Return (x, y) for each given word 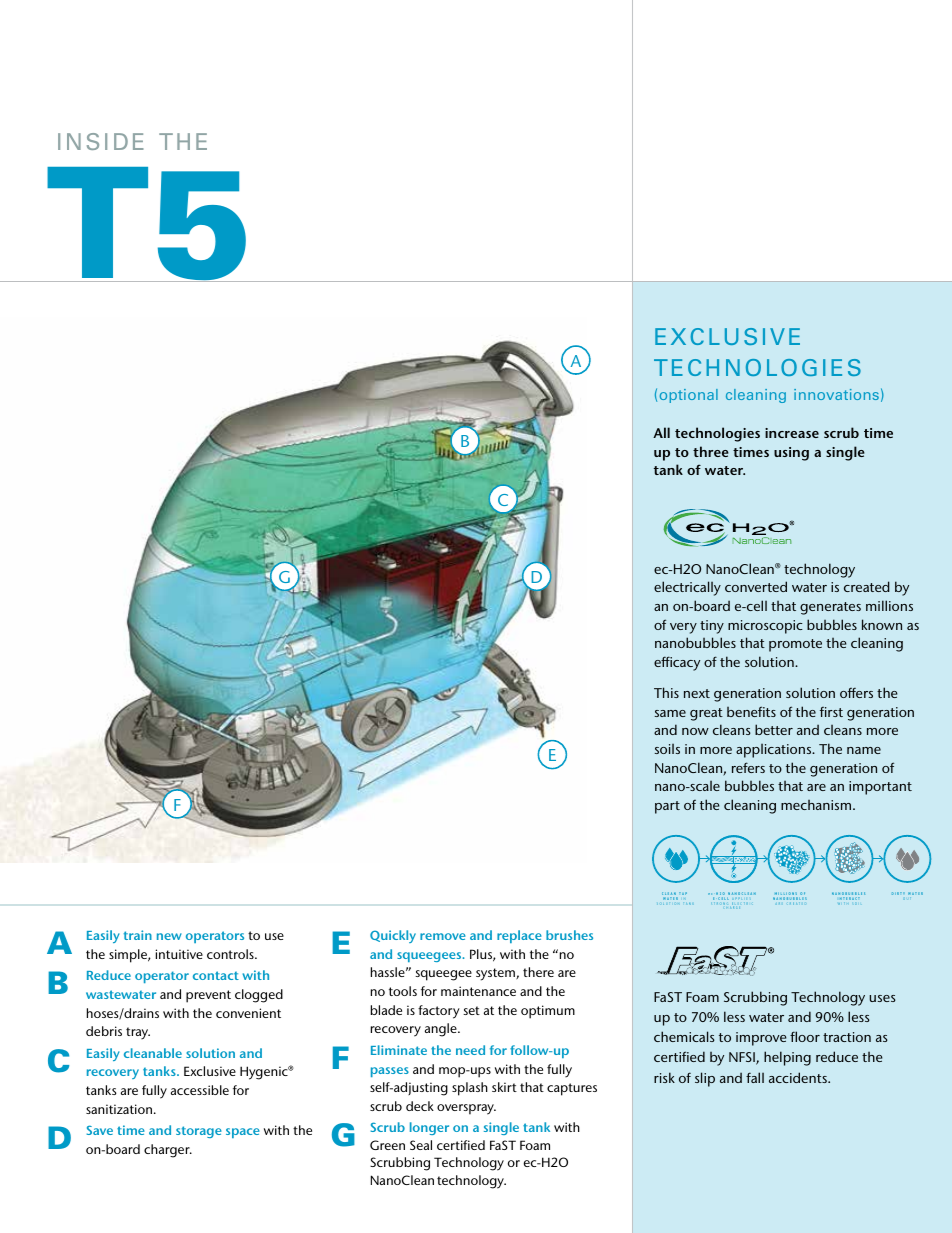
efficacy (677, 663)
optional (689, 396)
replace (519, 936)
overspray (466, 1109)
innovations (836, 394)
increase (792, 433)
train (138, 935)
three (711, 451)
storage (199, 1132)
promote (795, 645)
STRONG (721, 904)
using (791, 454)
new (169, 936)
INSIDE (101, 141)
